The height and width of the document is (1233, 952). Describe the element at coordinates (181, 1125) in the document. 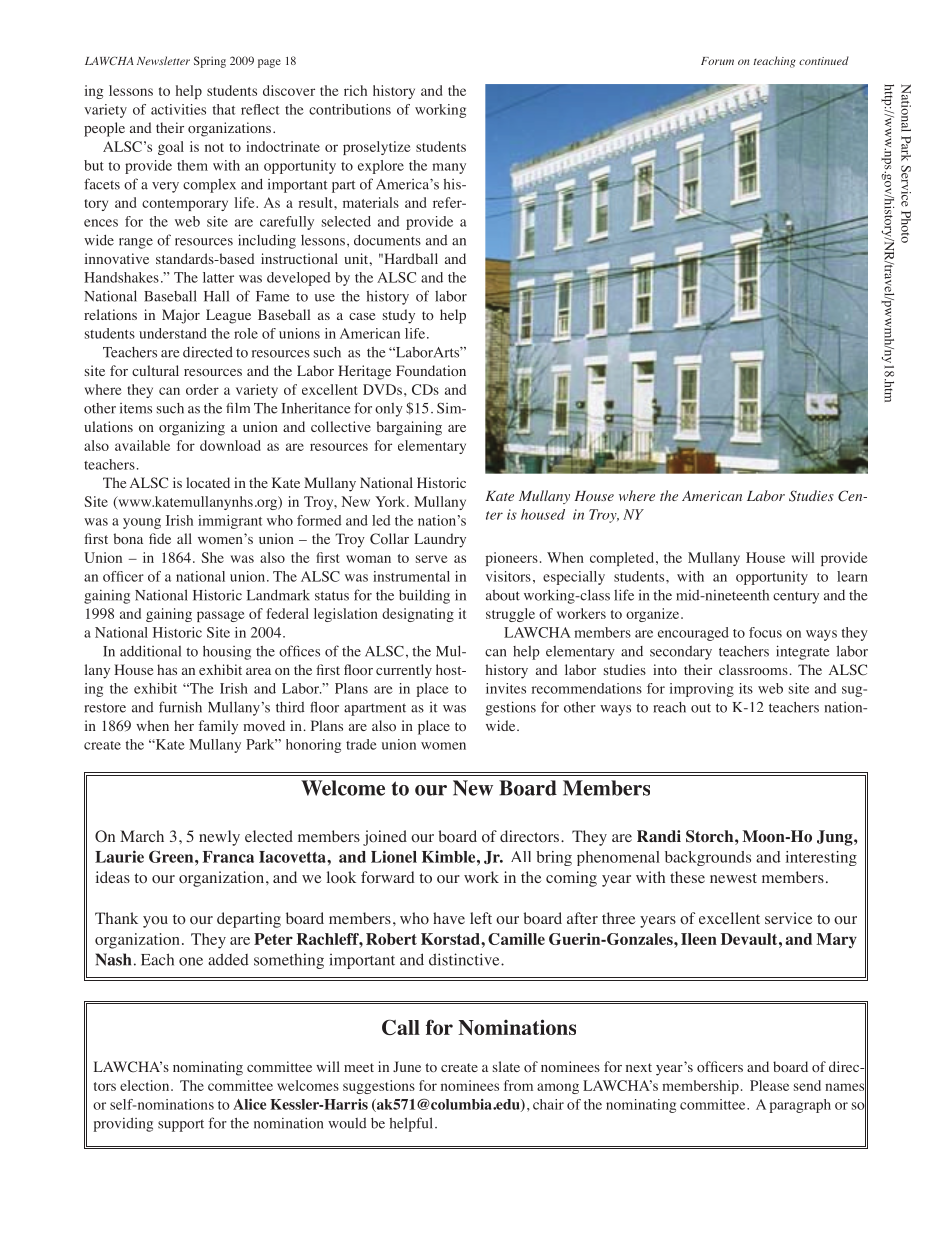

I see `support` at that location.
